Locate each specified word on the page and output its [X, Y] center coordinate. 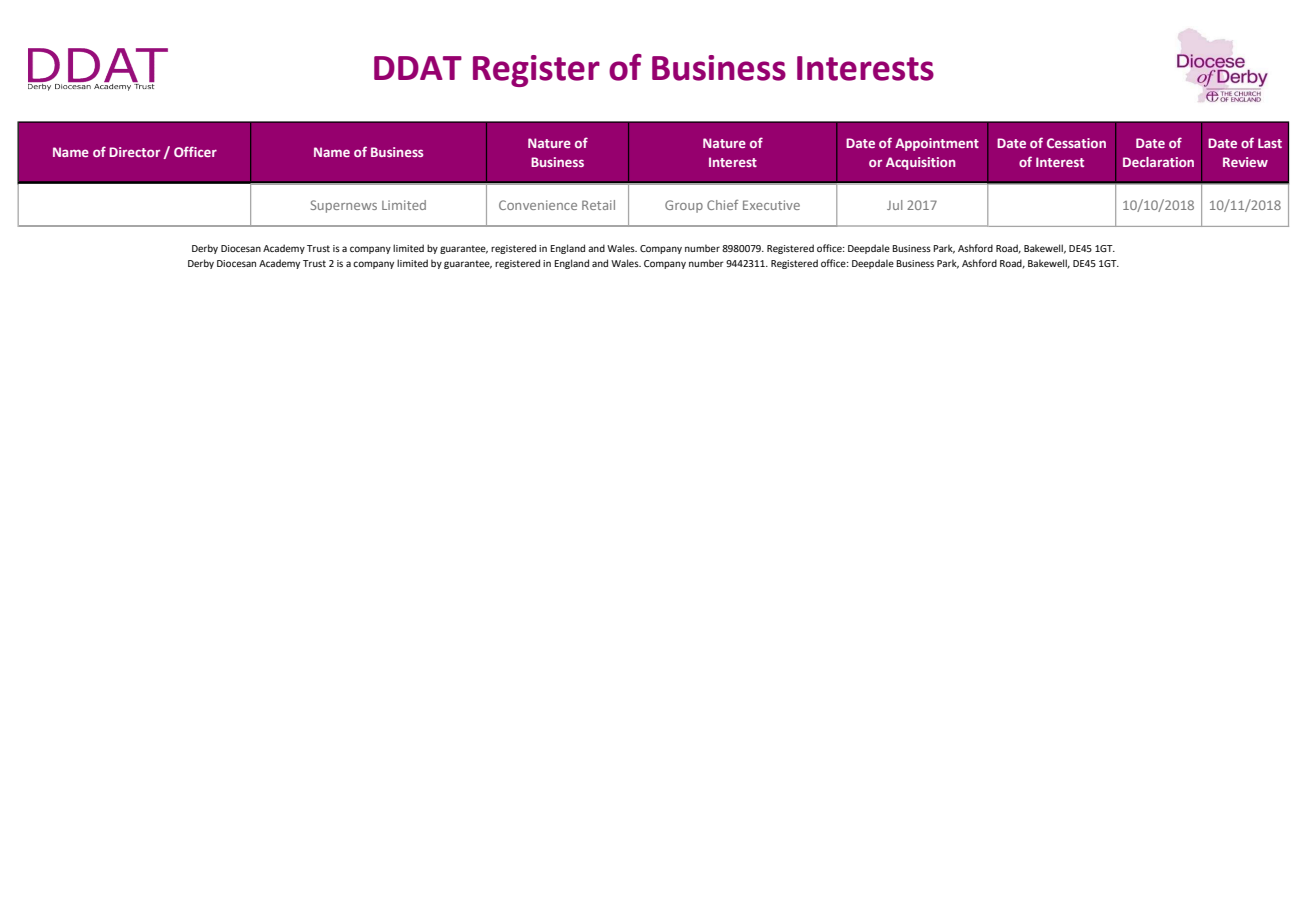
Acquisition [921, 163]
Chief [722, 205]
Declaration [1158, 162]
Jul [895, 205]
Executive [771, 205]
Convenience [538, 205]
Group [684, 206]
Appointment [937, 144]
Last [1270, 143]
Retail [598, 205]
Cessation [1076, 143]
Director [134, 152]
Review [1245, 162]
